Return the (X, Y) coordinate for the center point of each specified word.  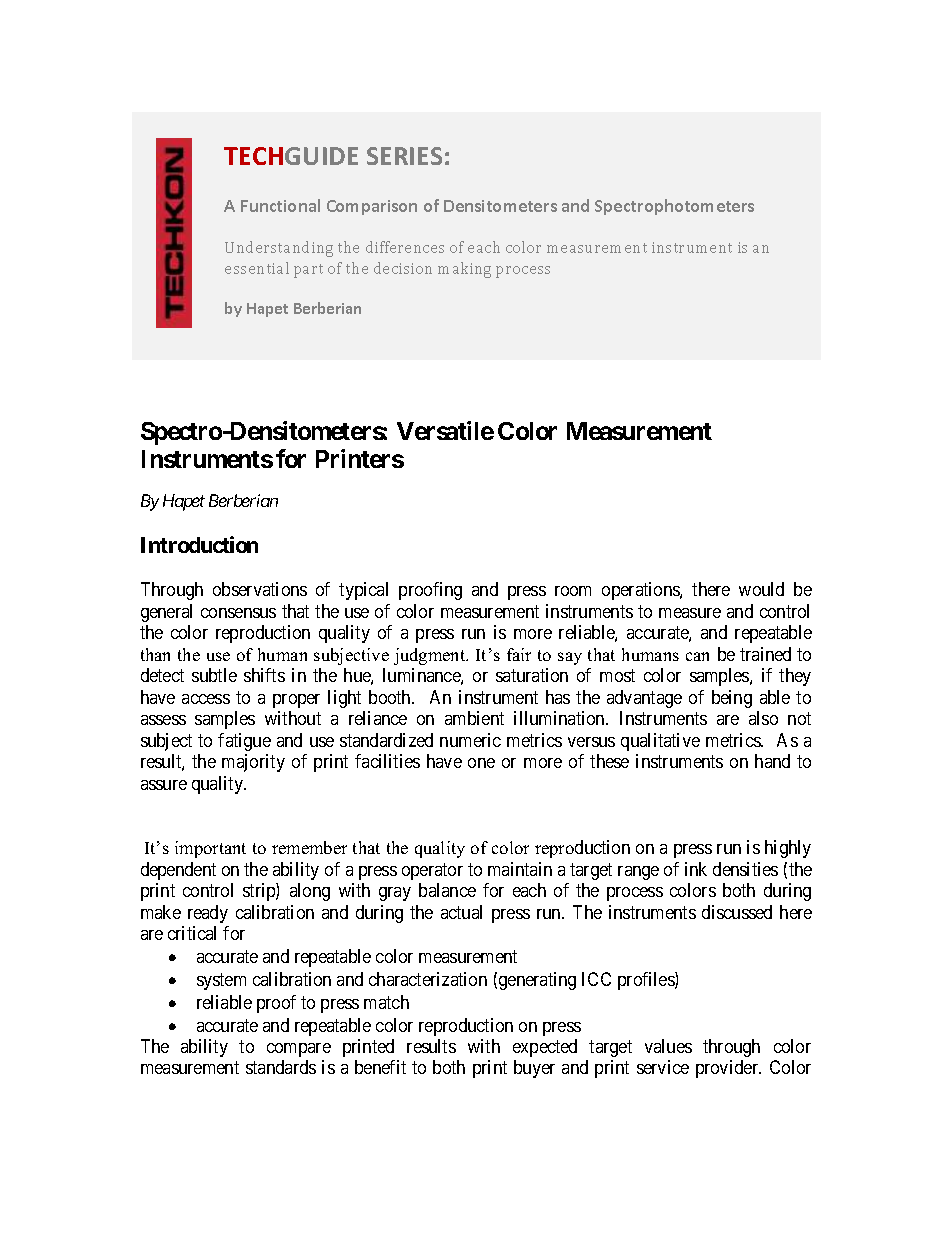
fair (519, 654)
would (761, 589)
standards (281, 1067)
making (464, 270)
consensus (238, 613)
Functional (280, 205)
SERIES (404, 156)
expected (545, 1048)
